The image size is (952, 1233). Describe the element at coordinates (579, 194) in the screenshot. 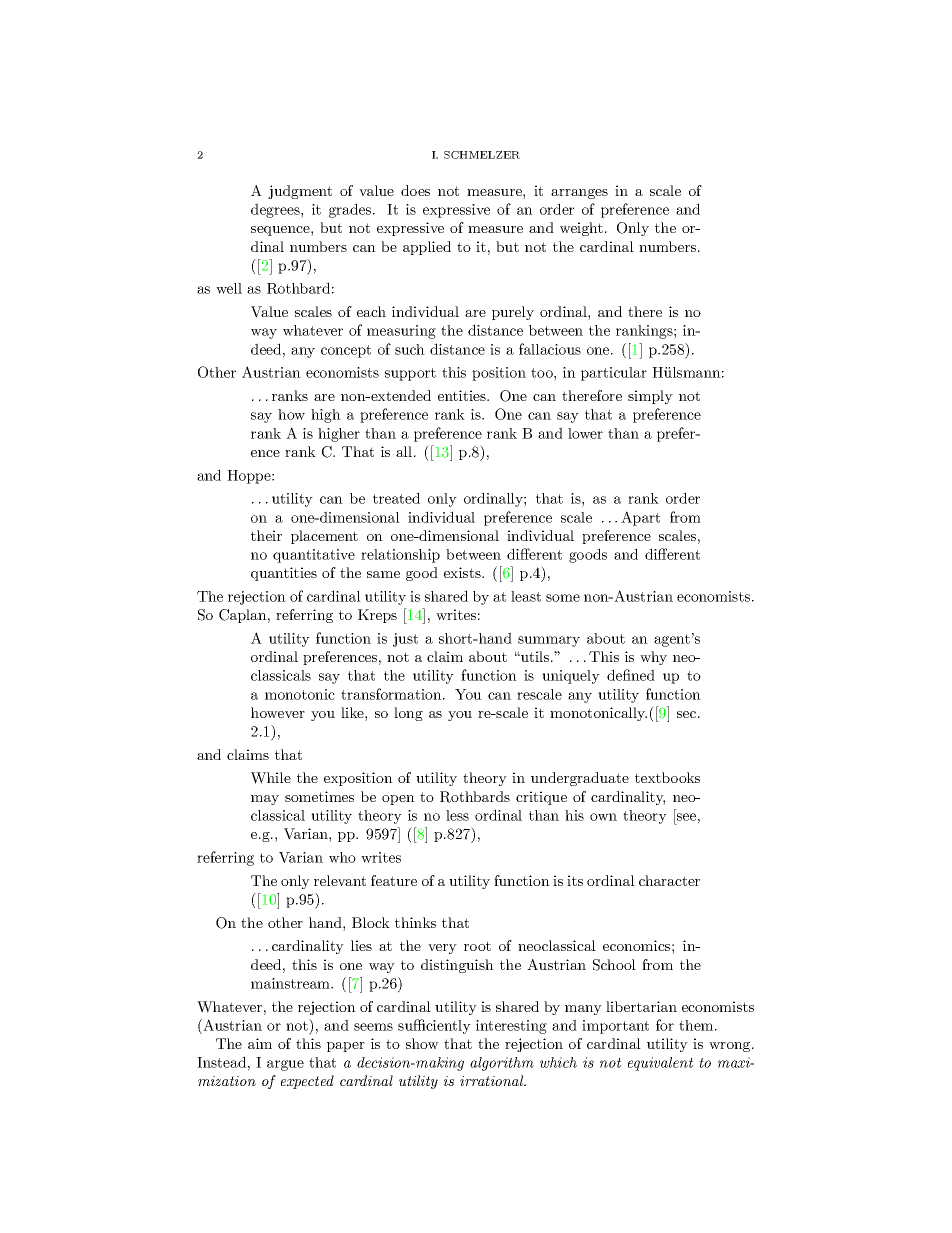

I see `arranges` at that location.
